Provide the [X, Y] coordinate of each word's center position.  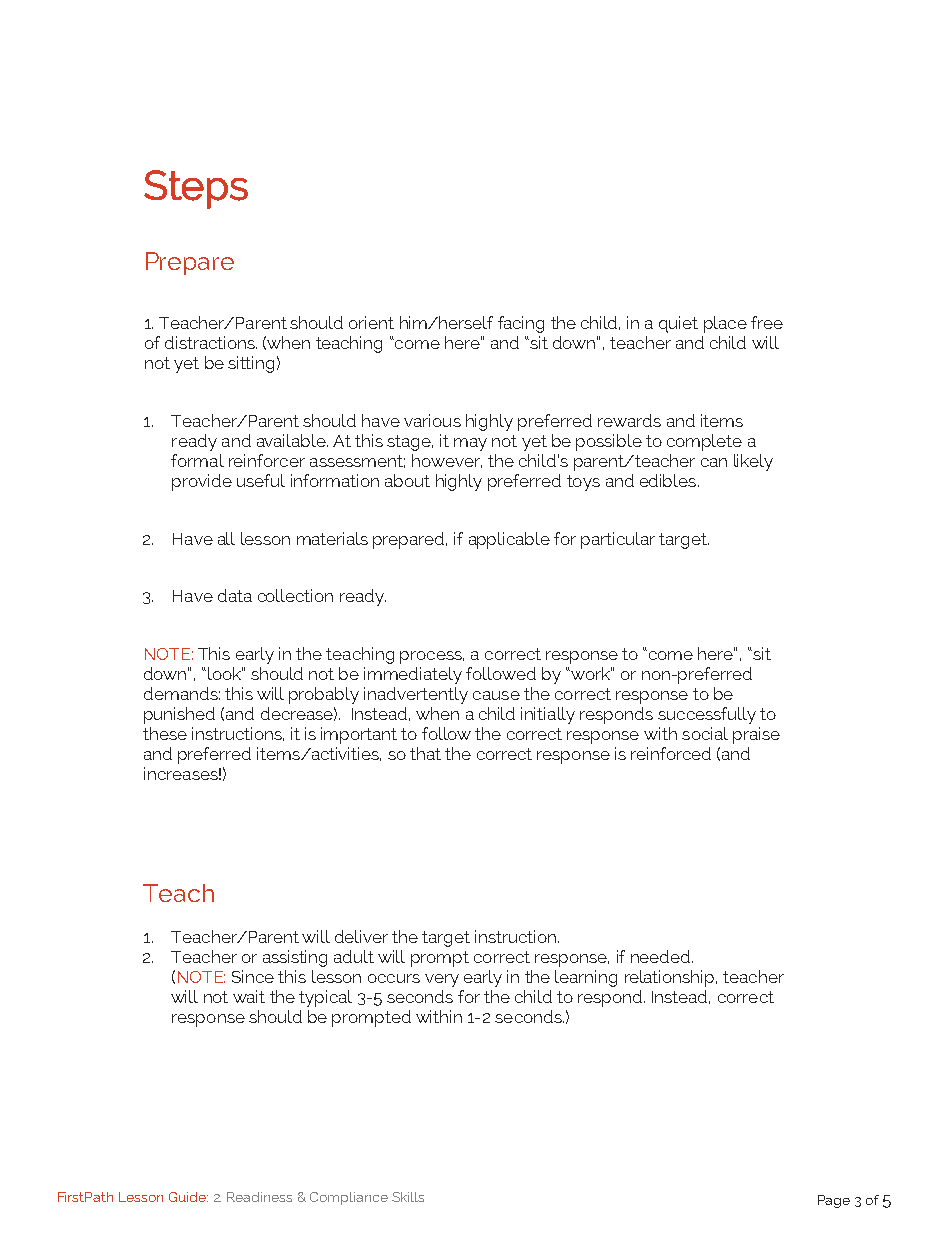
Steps [196, 189]
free [767, 322]
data [235, 595]
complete [704, 442]
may [470, 444]
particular [618, 540]
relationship [671, 978]
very [442, 980]
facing [521, 324]
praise [756, 735]
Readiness [259, 1197]
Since [253, 976]
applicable [509, 540]
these [165, 733]
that [425, 753]
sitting [251, 364]
